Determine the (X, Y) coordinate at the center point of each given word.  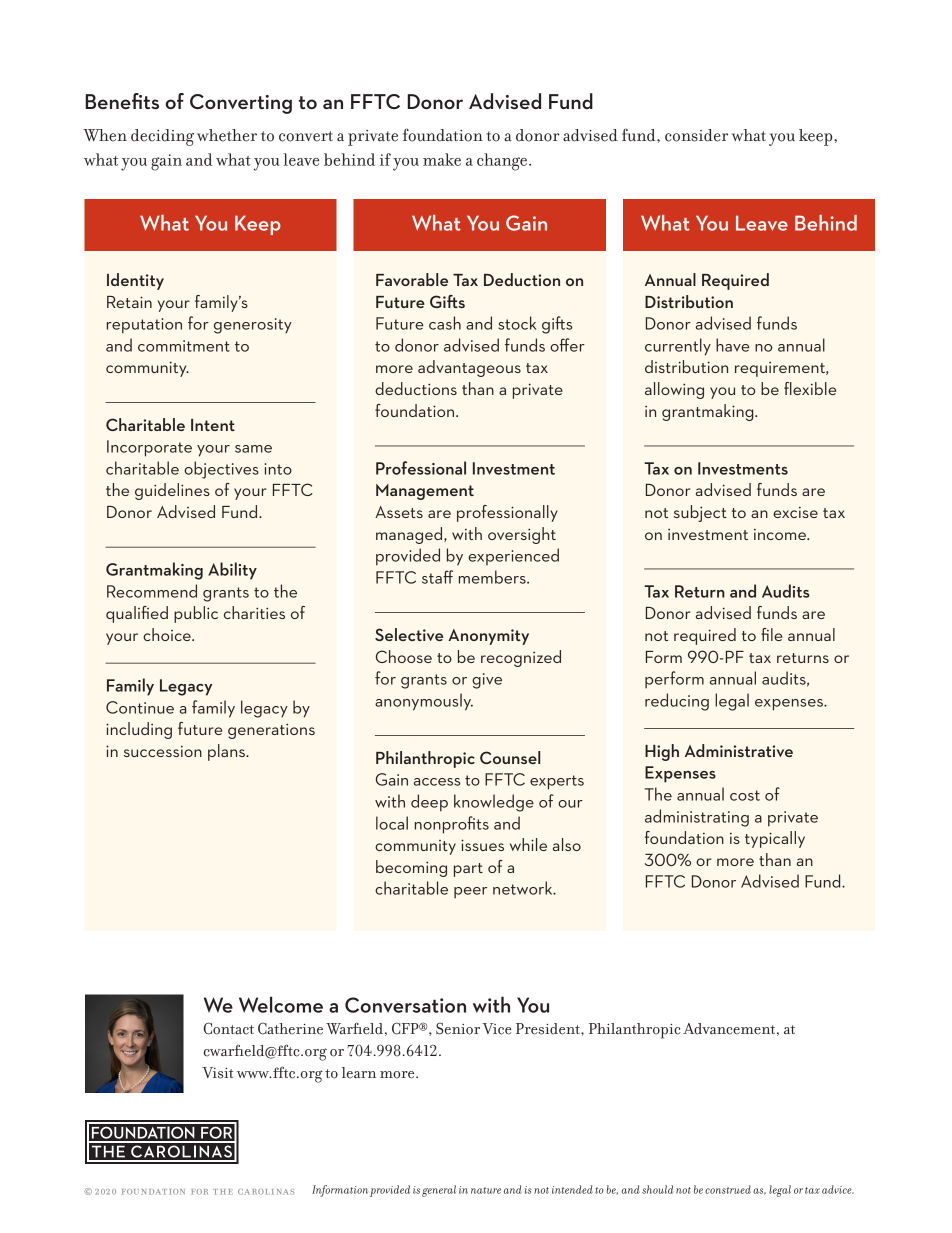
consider (696, 135)
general (439, 1191)
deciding (162, 137)
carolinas (266, 1192)
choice (168, 634)
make (442, 159)
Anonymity (488, 637)
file (771, 634)
